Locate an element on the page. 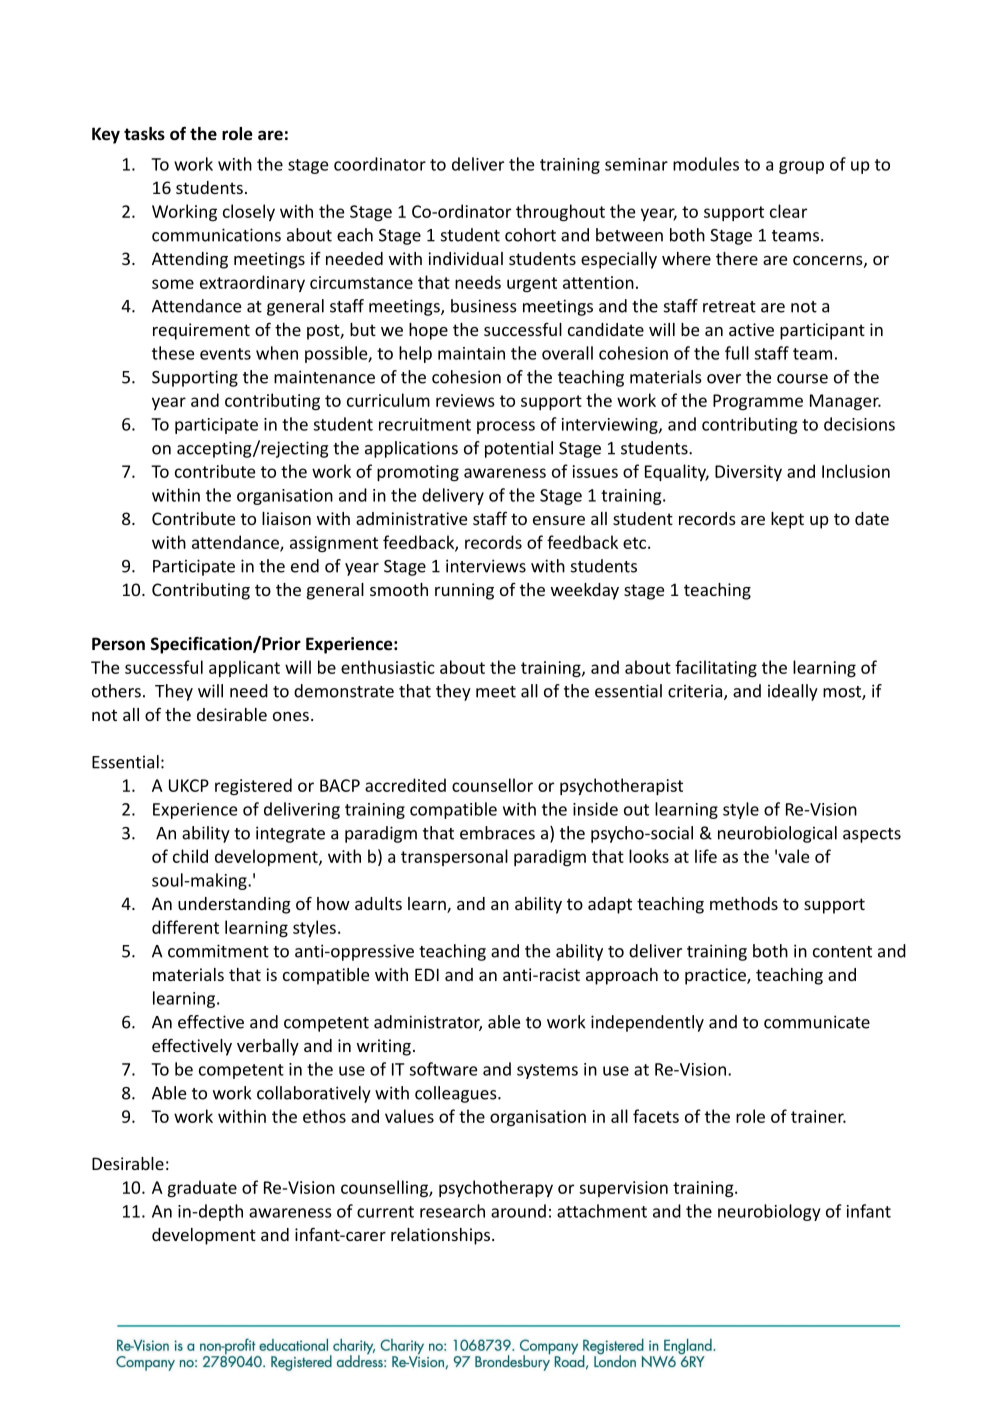 This image has width=1004, height=1418. around is located at coordinates (518, 1211).
